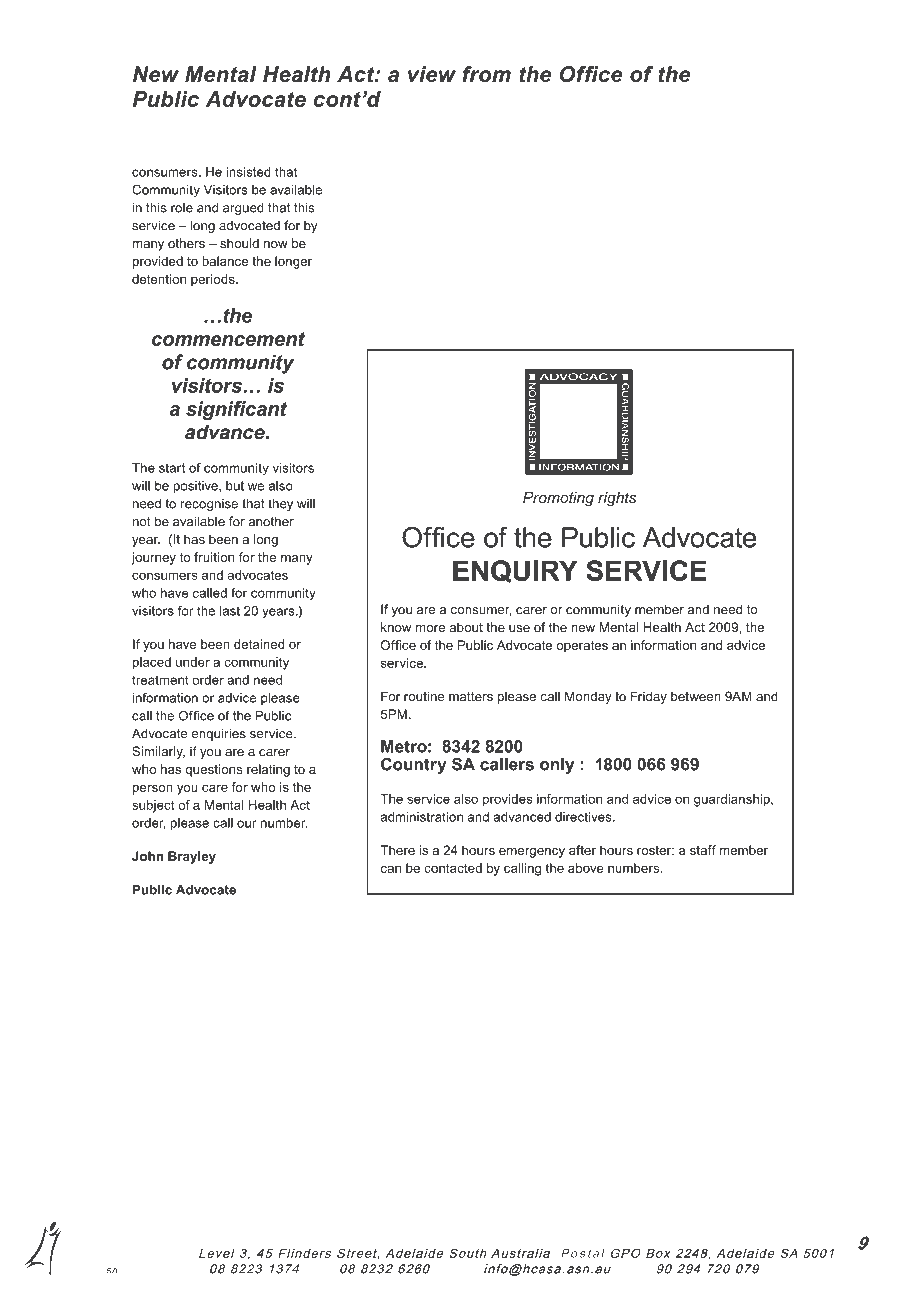 The width and height of the document is (924, 1308). Describe the element at coordinates (147, 856) in the document. I see `John` at that location.
